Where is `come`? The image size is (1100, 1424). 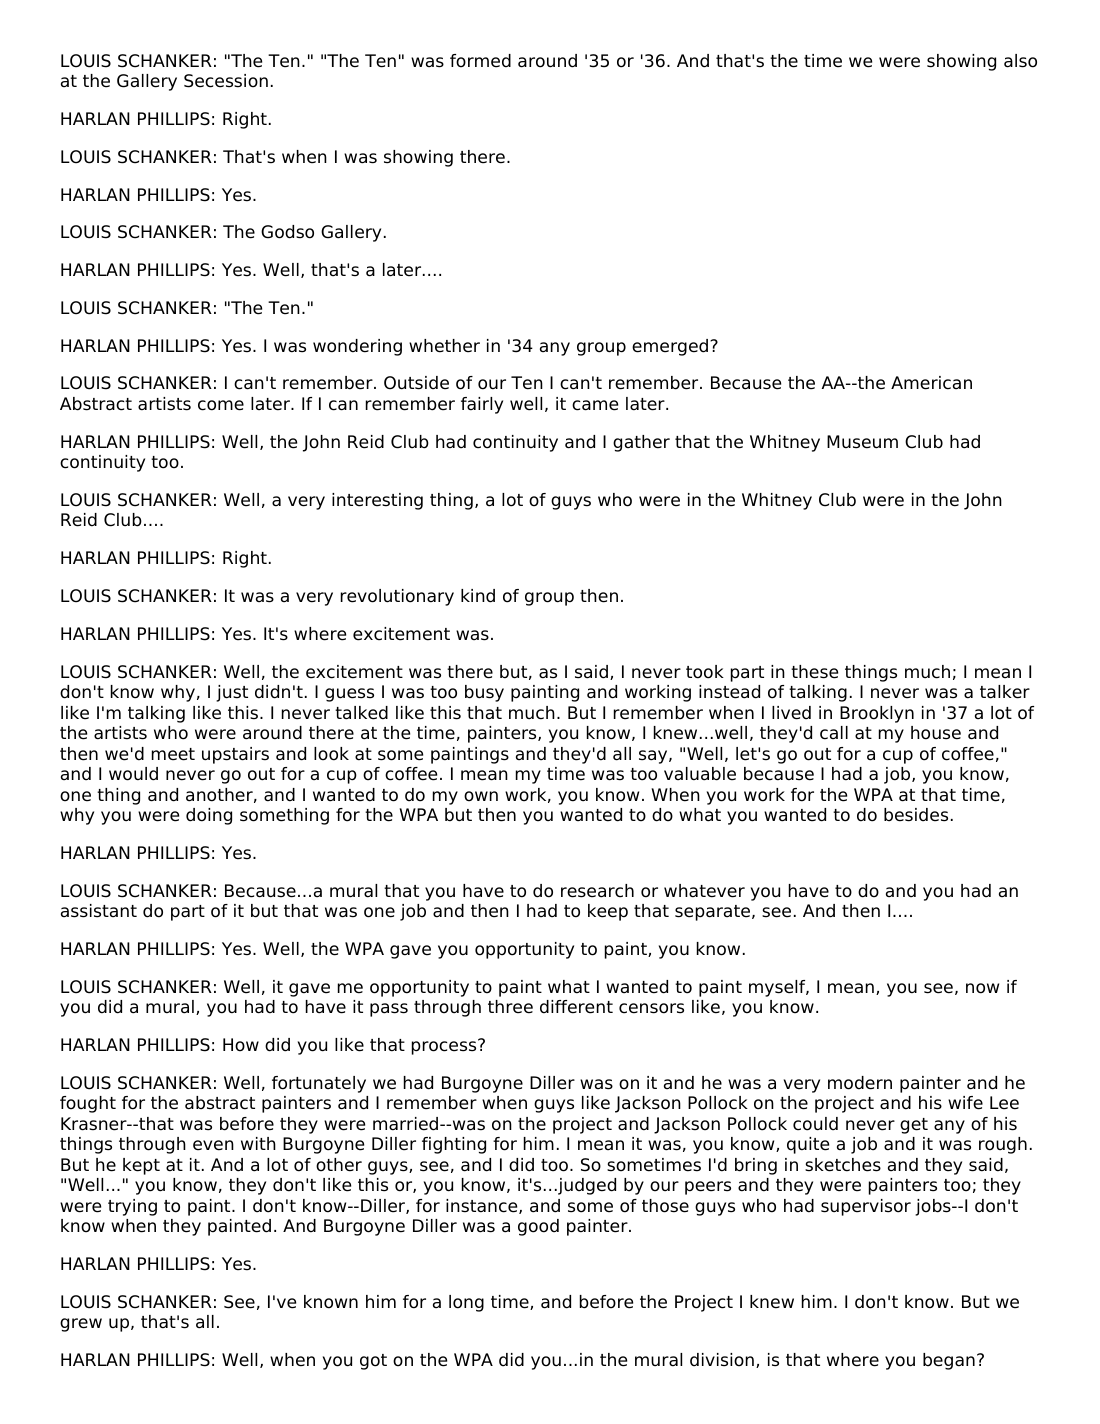
come is located at coordinates (221, 405).
